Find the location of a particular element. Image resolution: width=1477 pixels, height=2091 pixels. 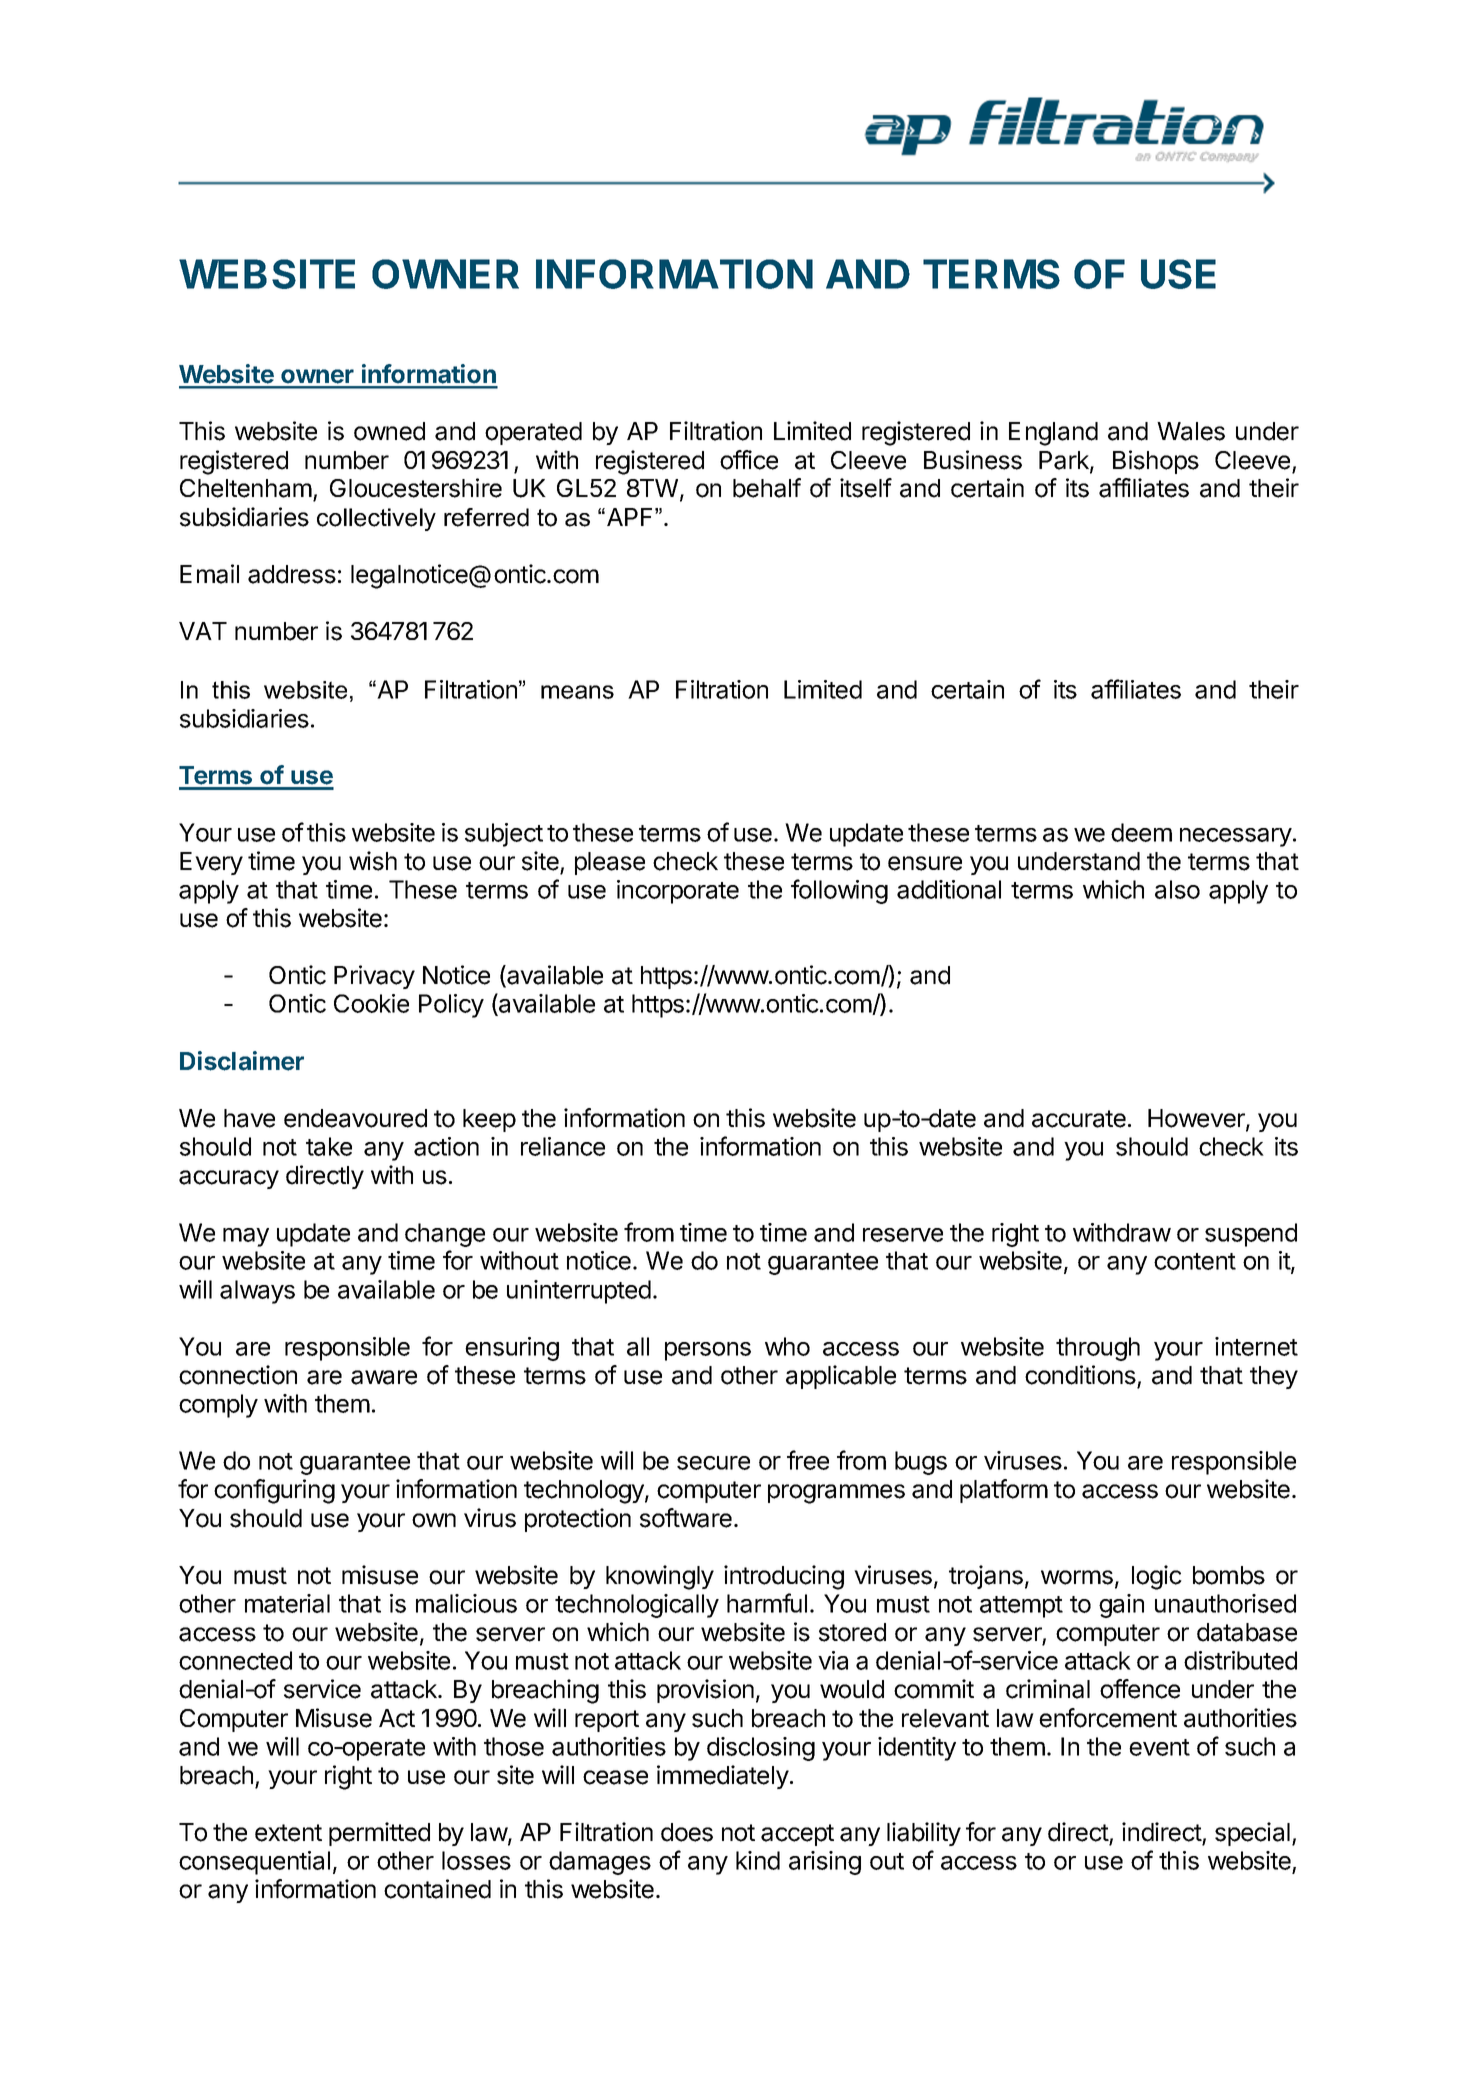

incorporate is located at coordinates (678, 892).
